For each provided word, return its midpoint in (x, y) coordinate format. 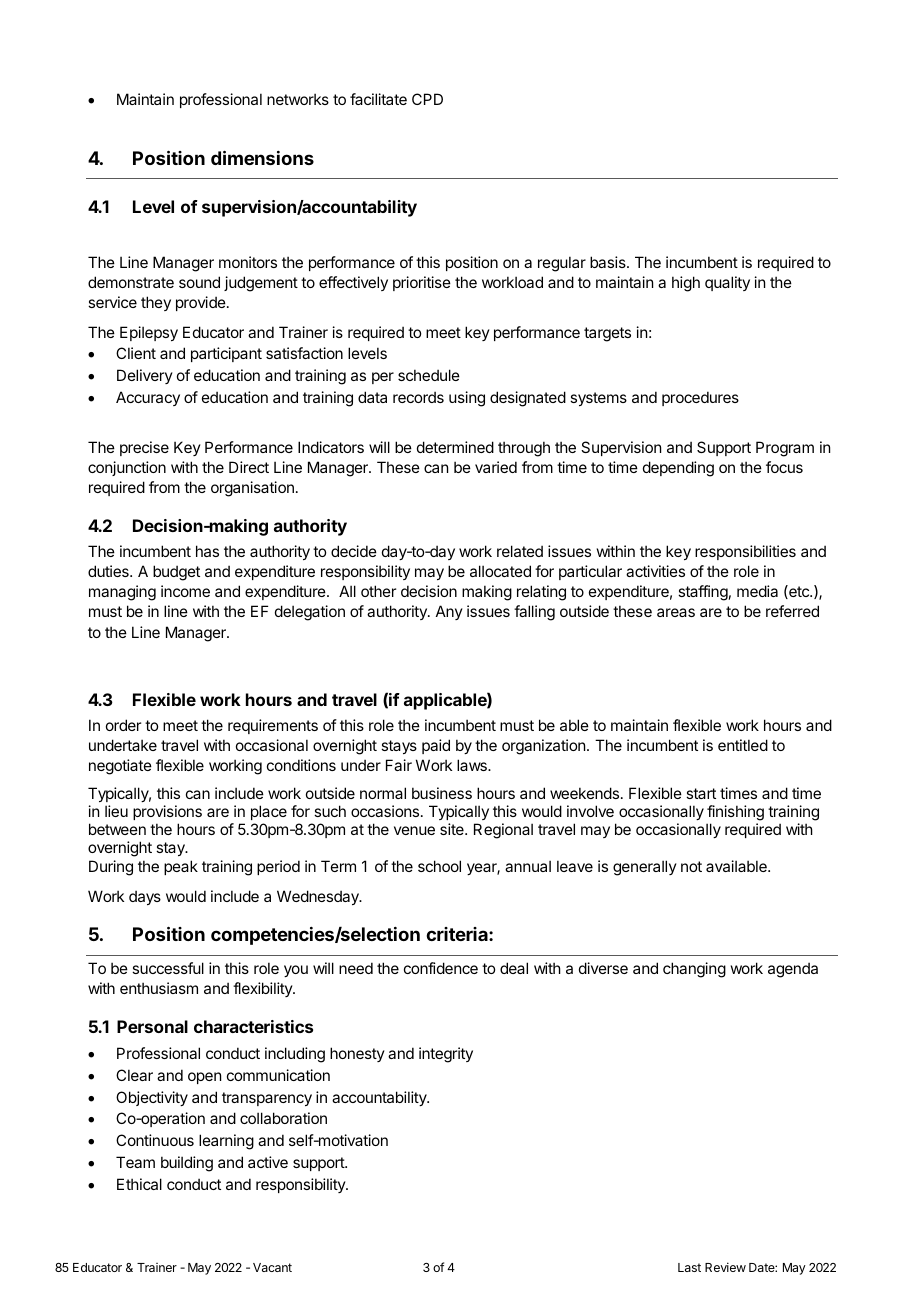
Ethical (139, 1184)
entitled (743, 745)
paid (436, 746)
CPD (427, 99)
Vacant (272, 1267)
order (123, 725)
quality (727, 283)
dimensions (262, 157)
